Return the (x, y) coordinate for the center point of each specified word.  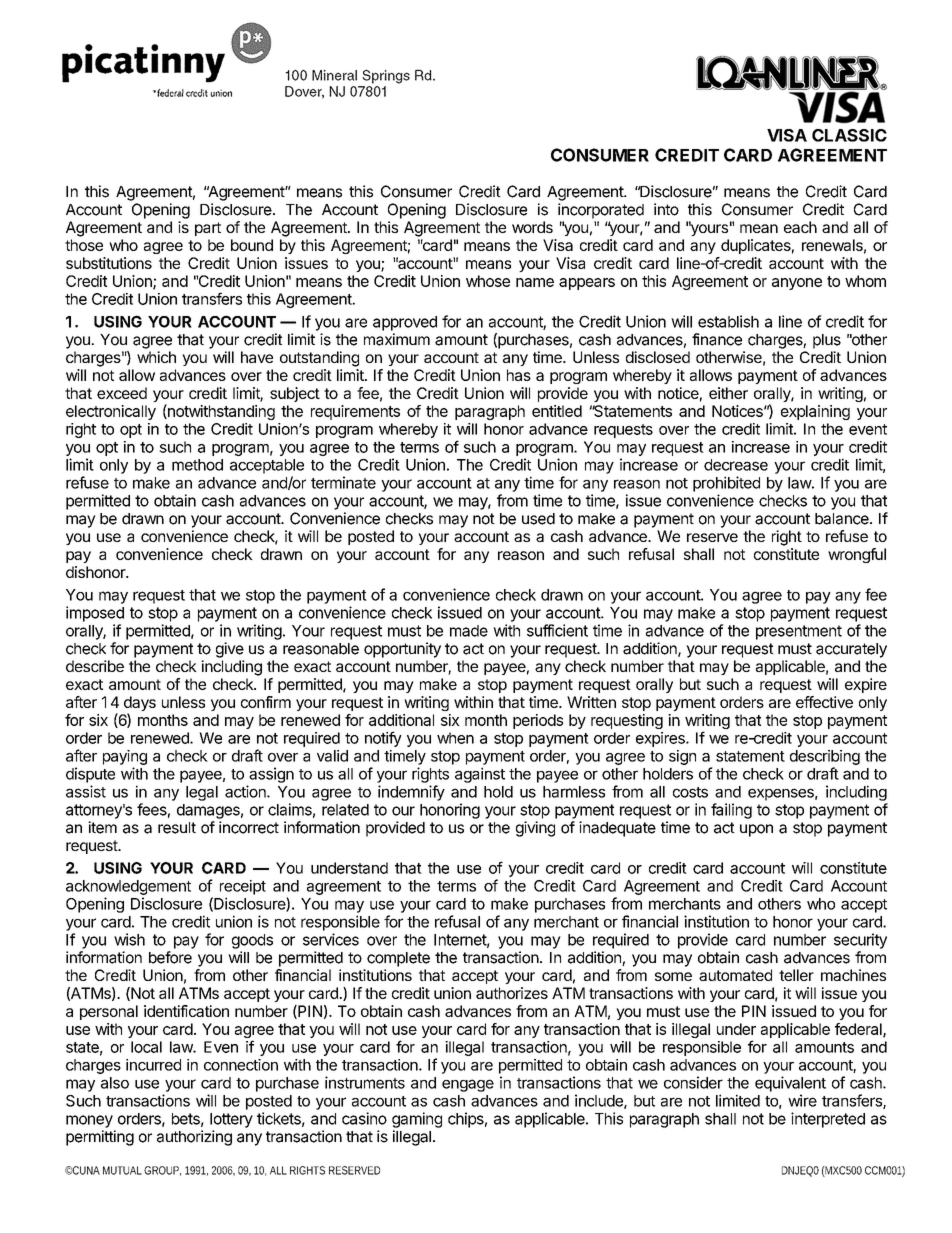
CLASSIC (849, 135)
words (532, 227)
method (197, 465)
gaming (417, 1120)
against (480, 775)
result (177, 828)
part (208, 229)
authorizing (194, 1138)
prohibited (726, 484)
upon (756, 830)
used (538, 519)
